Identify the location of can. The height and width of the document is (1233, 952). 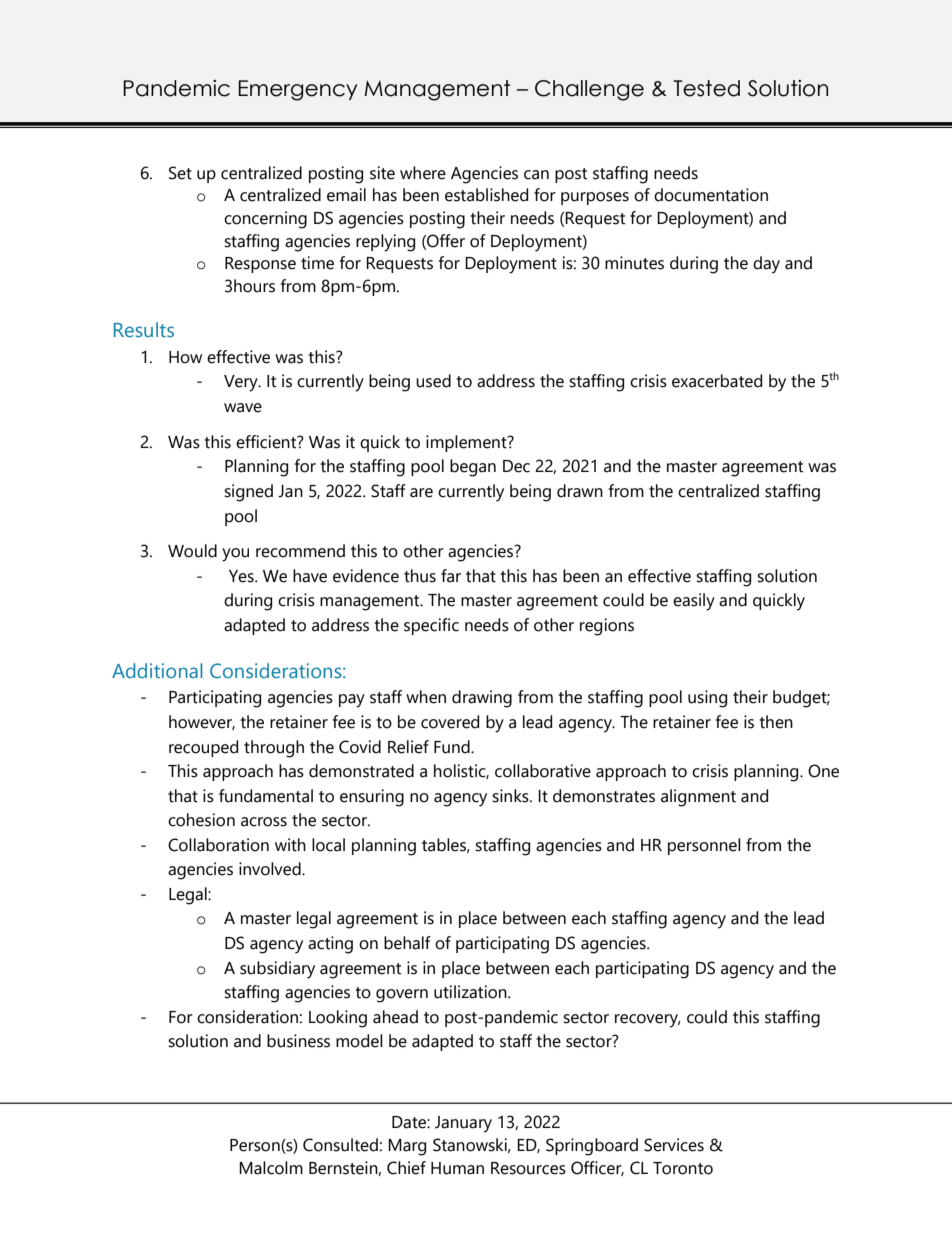
(536, 175).
